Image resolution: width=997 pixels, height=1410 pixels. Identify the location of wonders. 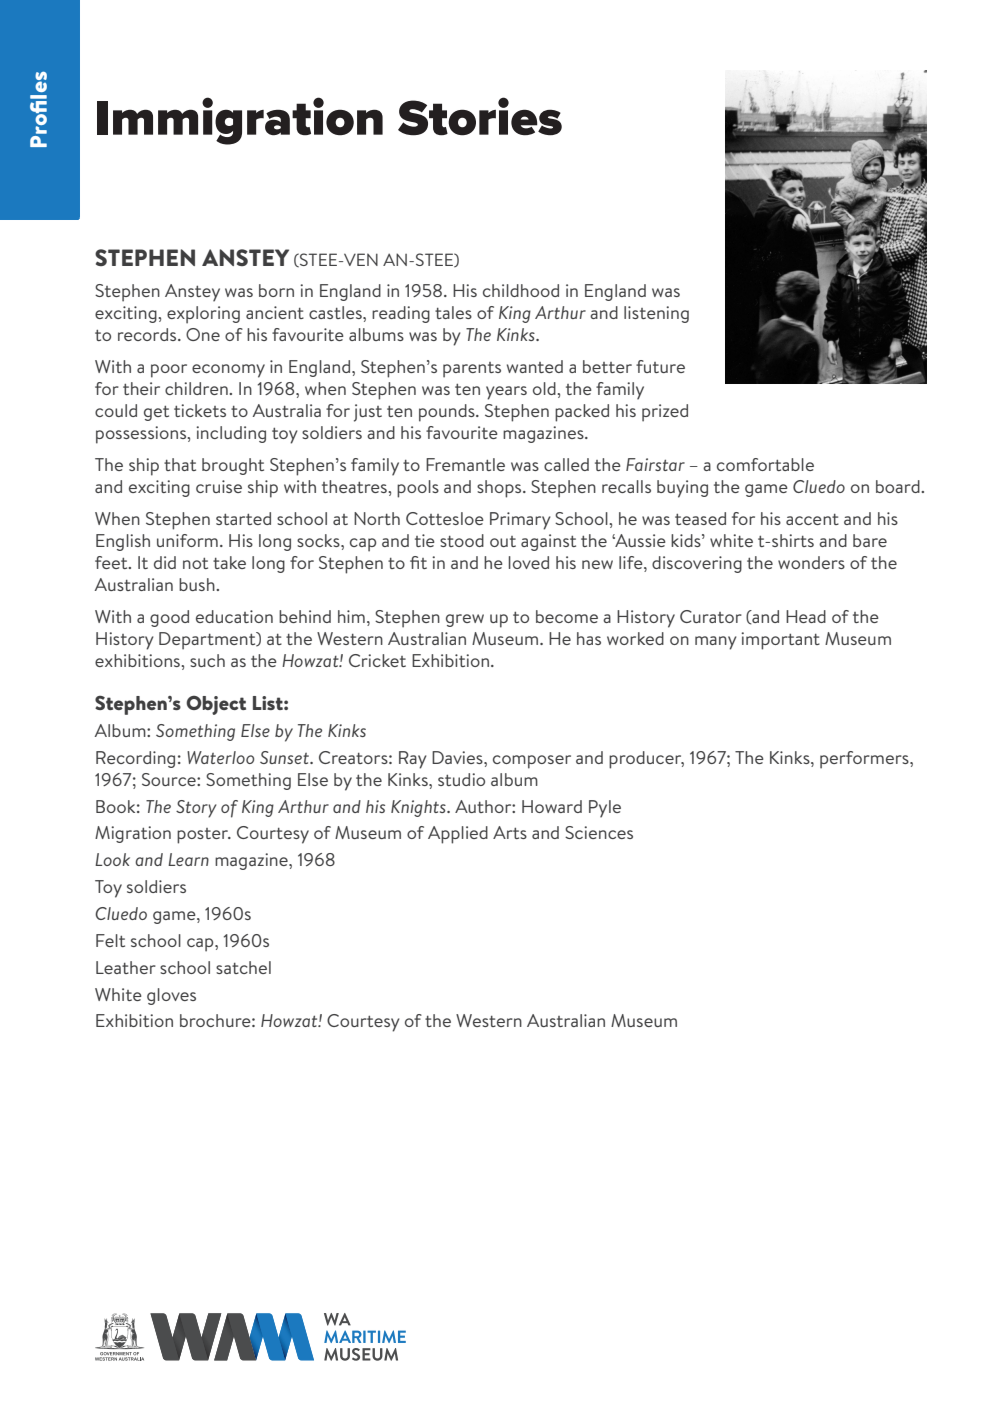
(811, 562).
